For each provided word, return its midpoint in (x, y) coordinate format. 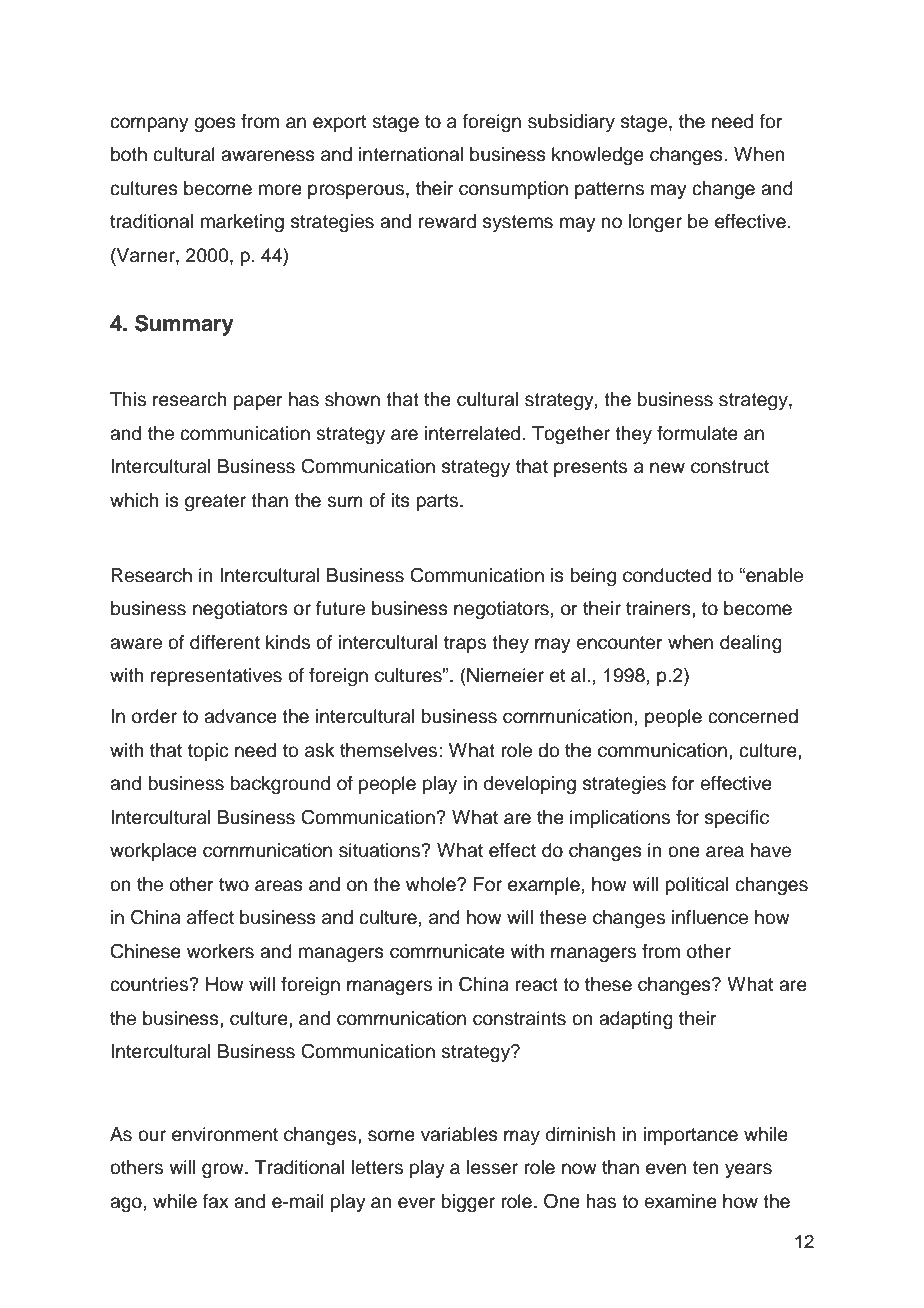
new (667, 468)
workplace (153, 852)
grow (224, 1171)
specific (737, 819)
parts (438, 502)
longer (655, 223)
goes (215, 125)
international (411, 154)
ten (706, 1168)
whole (432, 884)
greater (215, 503)
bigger (468, 1203)
